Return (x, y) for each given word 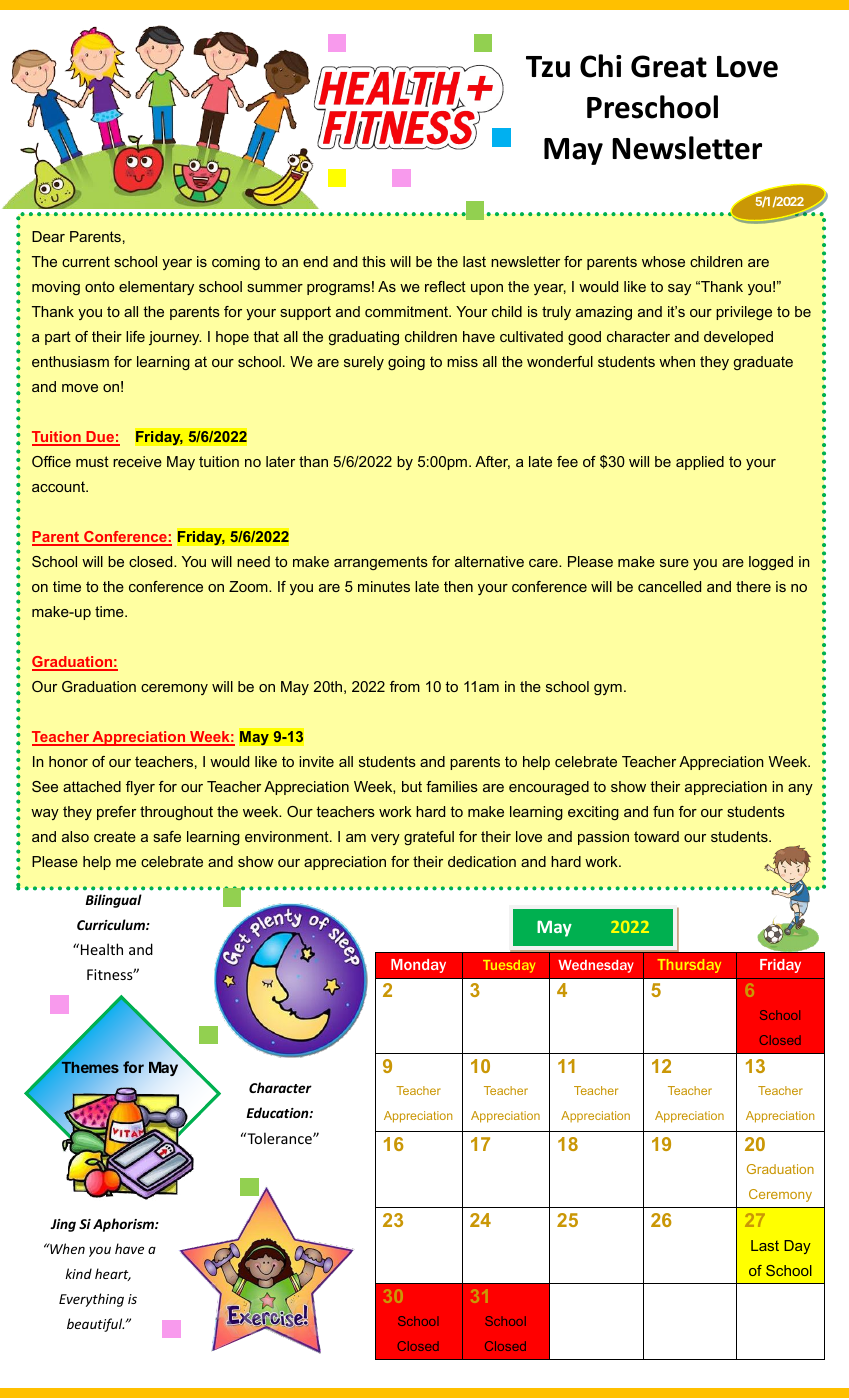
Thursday (689, 966)
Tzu (548, 67)
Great (669, 66)
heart (113, 1274)
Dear (48, 236)
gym (608, 689)
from (405, 686)
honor (68, 761)
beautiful (95, 1325)
